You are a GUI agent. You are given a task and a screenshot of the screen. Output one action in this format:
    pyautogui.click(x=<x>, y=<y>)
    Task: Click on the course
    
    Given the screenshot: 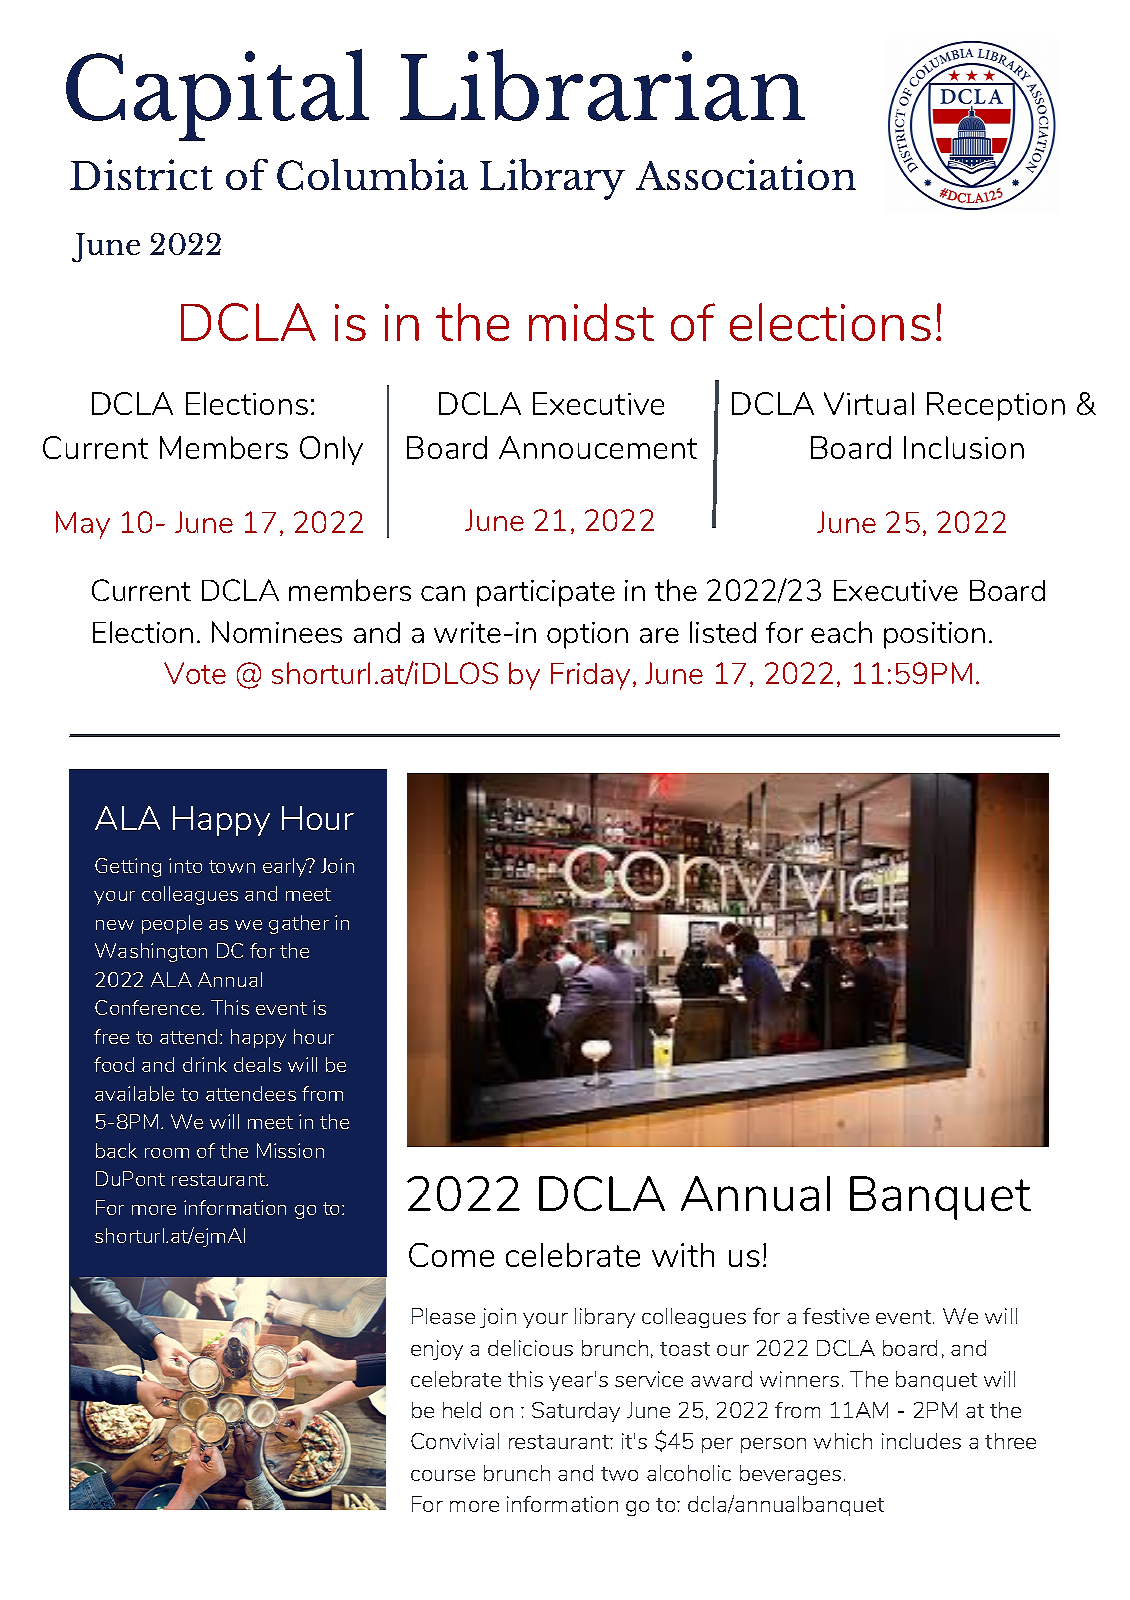 What is the action you would take?
    pyautogui.click(x=443, y=1475)
